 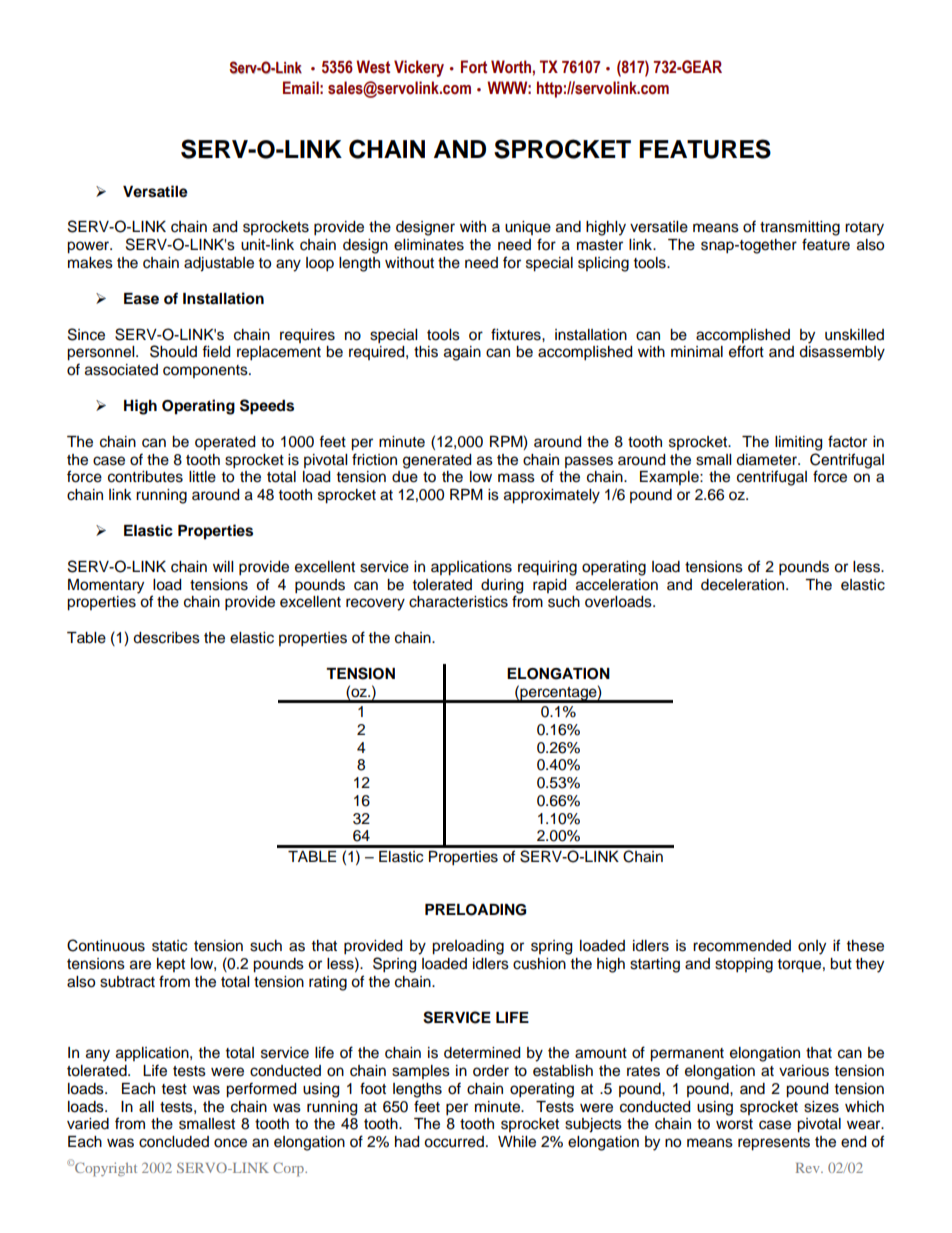 I want to click on recommended, so click(x=742, y=946).
